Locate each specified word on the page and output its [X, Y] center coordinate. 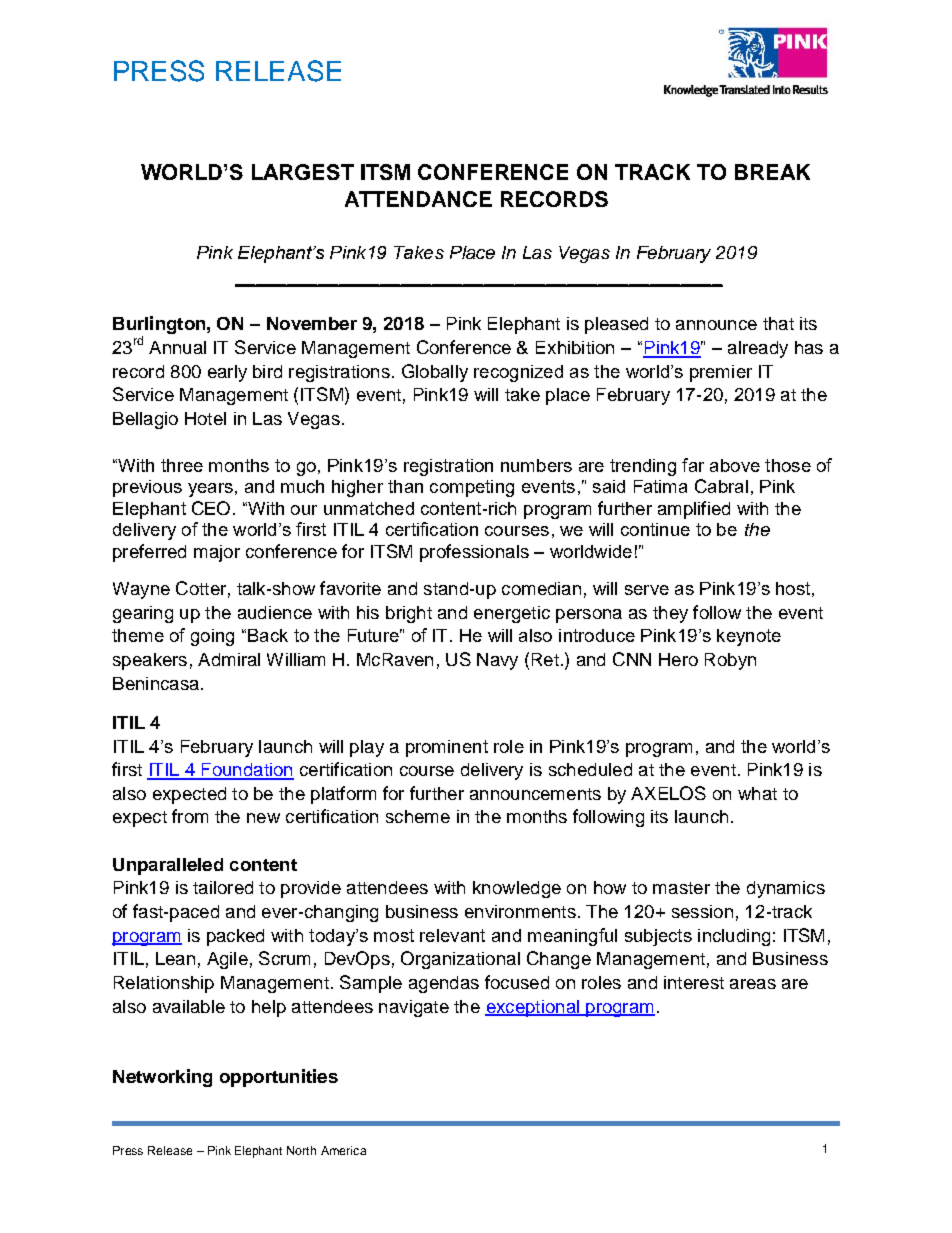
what [757, 793]
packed [235, 937]
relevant [452, 935]
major [217, 553]
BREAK [772, 172]
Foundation [246, 771]
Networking [162, 1078]
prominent [447, 748]
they [670, 614]
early [227, 373]
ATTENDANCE [418, 199]
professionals [474, 553]
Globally [435, 373]
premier [721, 373]
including [734, 937]
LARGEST [303, 172]
